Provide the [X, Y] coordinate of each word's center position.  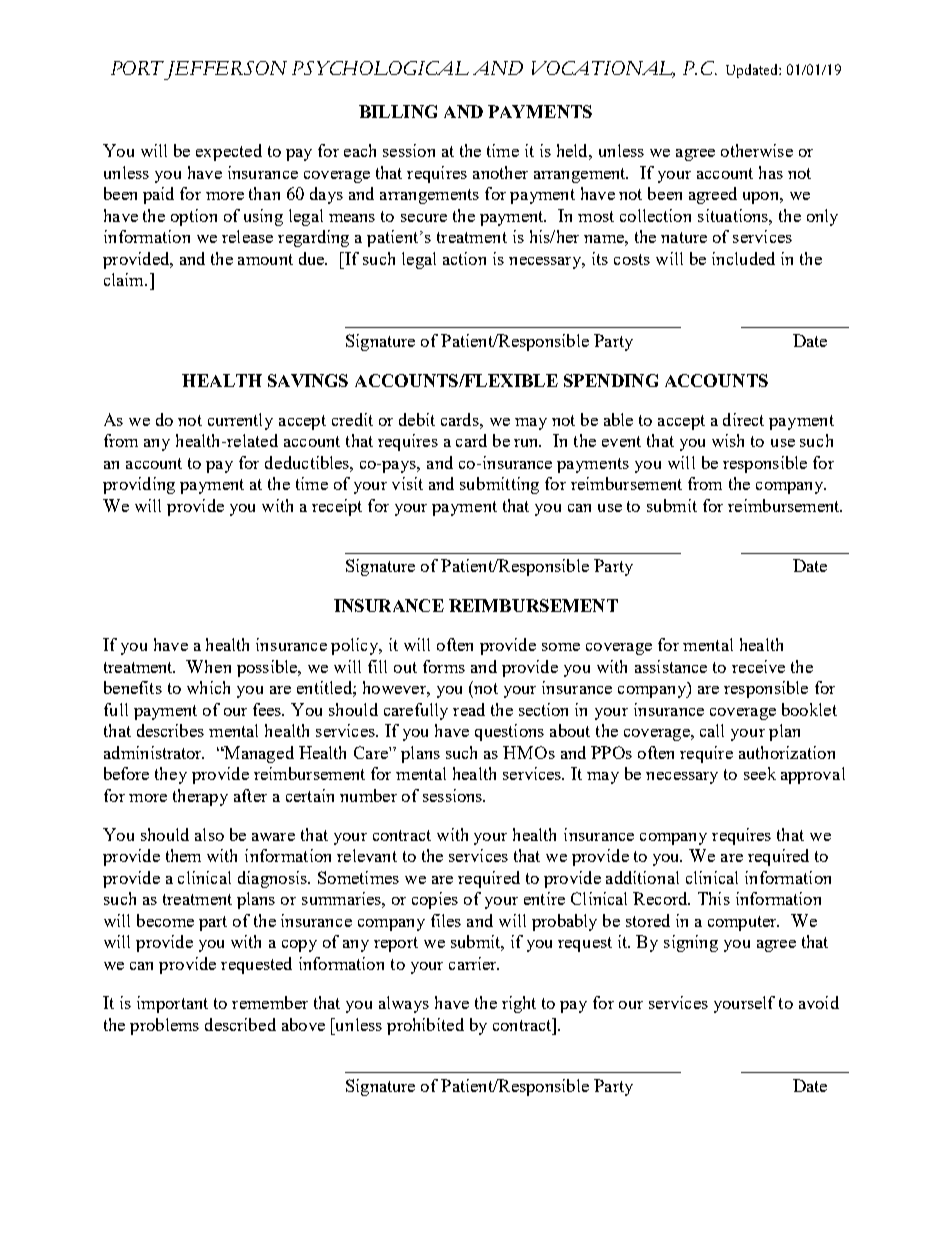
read [469, 709]
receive [758, 666]
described [240, 1024]
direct [743, 419]
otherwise [757, 150]
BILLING [398, 111]
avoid [819, 1002]
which [208, 687]
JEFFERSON [226, 70]
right [519, 1004]
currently [240, 421]
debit [417, 419]
